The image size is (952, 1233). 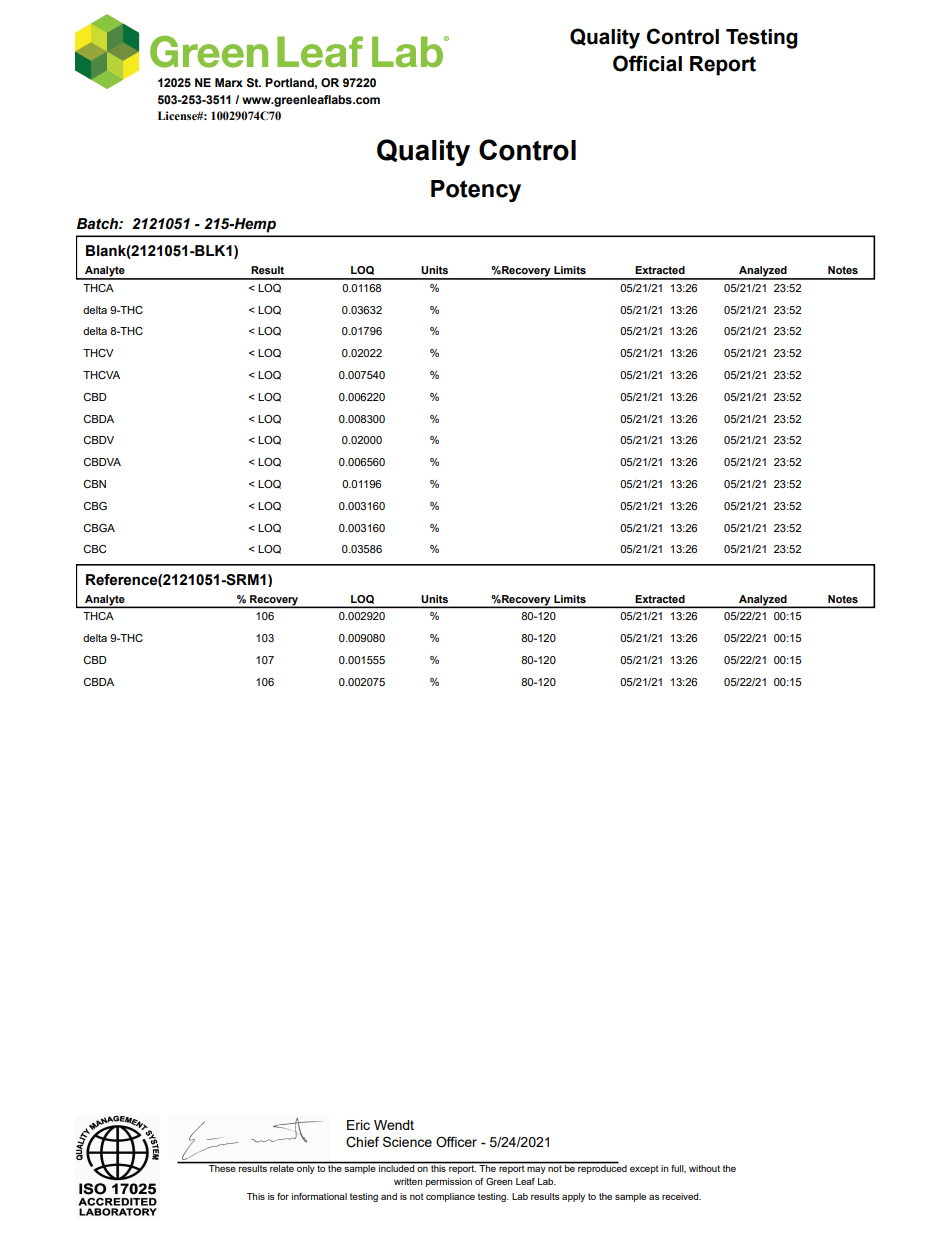 What do you see at coordinates (644, 1169) in the screenshot?
I see `except` at bounding box center [644, 1169].
